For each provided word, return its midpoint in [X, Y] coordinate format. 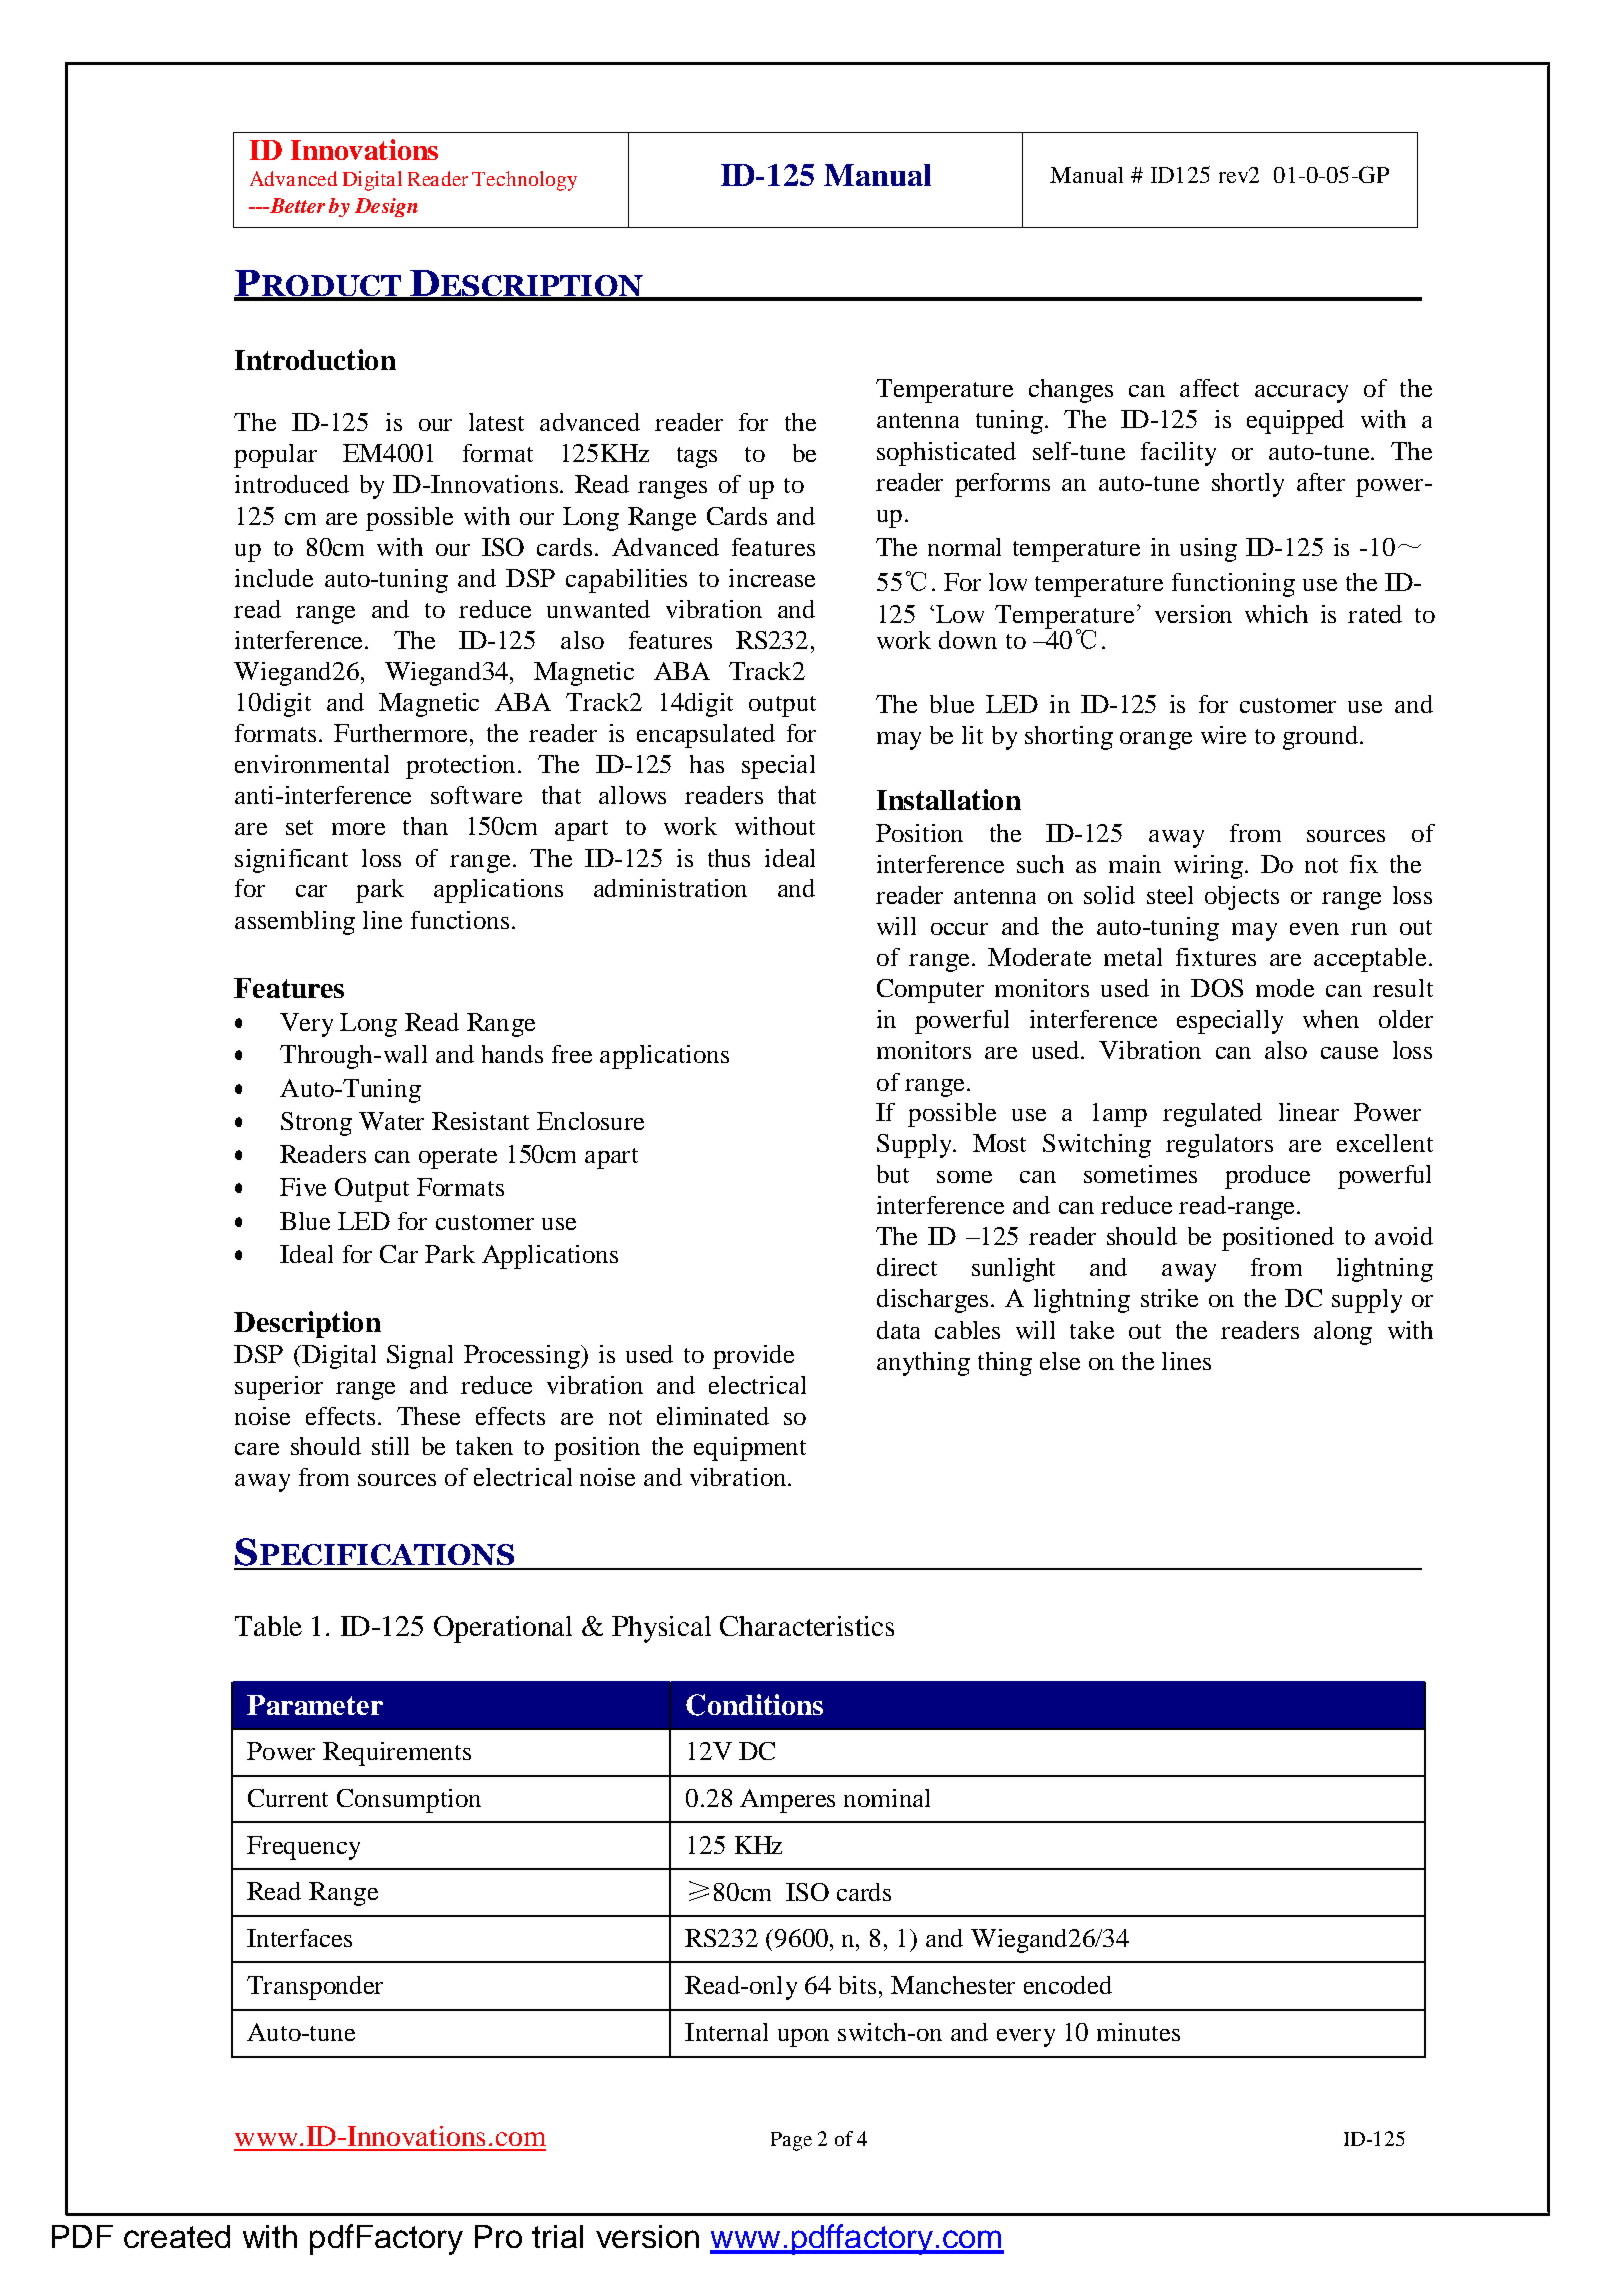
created [177, 2236]
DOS [1217, 988]
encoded [1068, 1985]
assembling [295, 923]
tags [697, 457]
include [274, 578]
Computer [930, 991]
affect [1209, 388]
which [1276, 614]
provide [753, 1357]
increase [772, 578]
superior [279, 1388]
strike [1169, 1298]
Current [288, 1798]
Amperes [787, 1801]
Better [296, 205]
